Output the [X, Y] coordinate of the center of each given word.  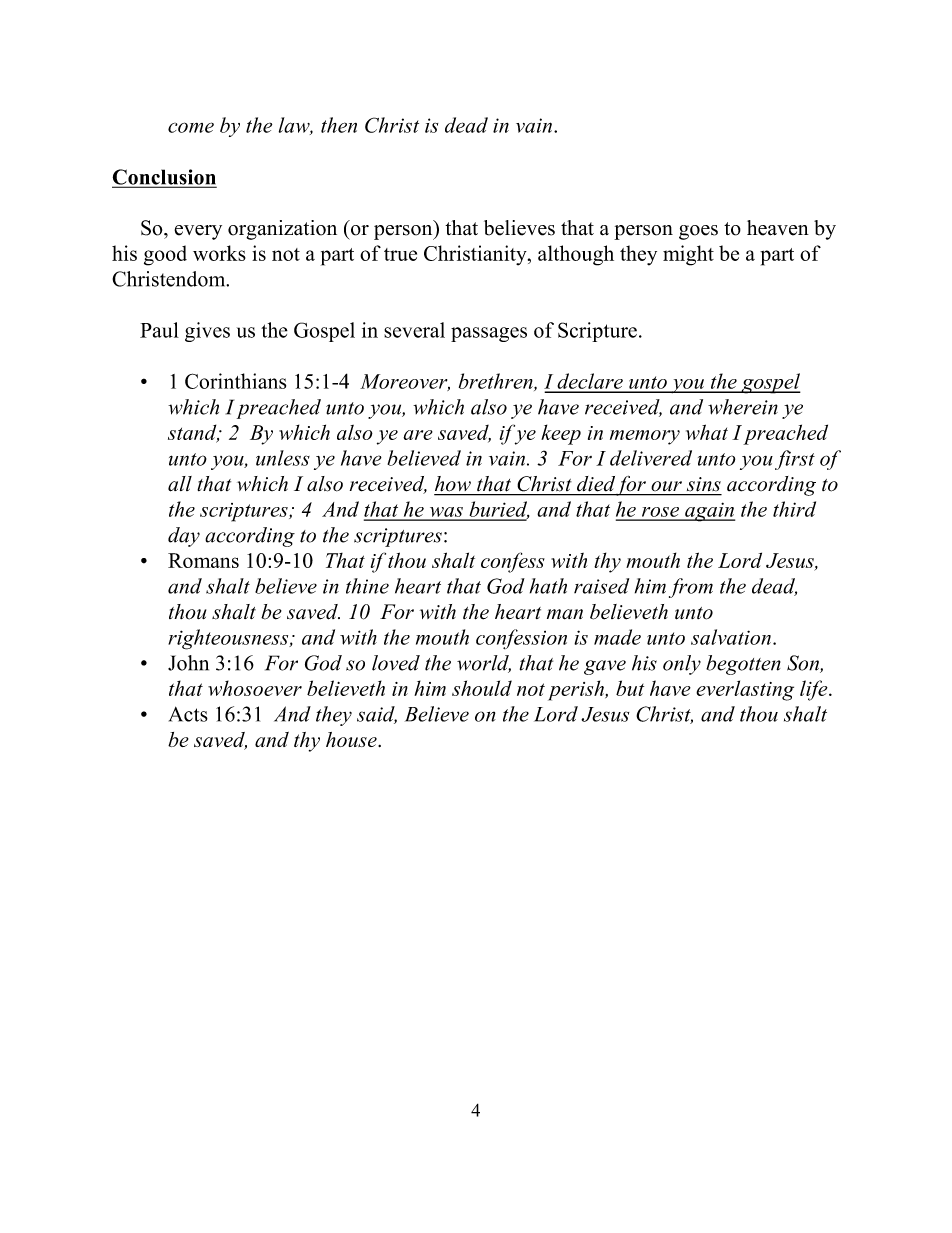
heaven [778, 228]
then [339, 125]
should [482, 688]
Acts [188, 714]
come [191, 127]
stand [193, 433]
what [707, 432]
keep [561, 434]
